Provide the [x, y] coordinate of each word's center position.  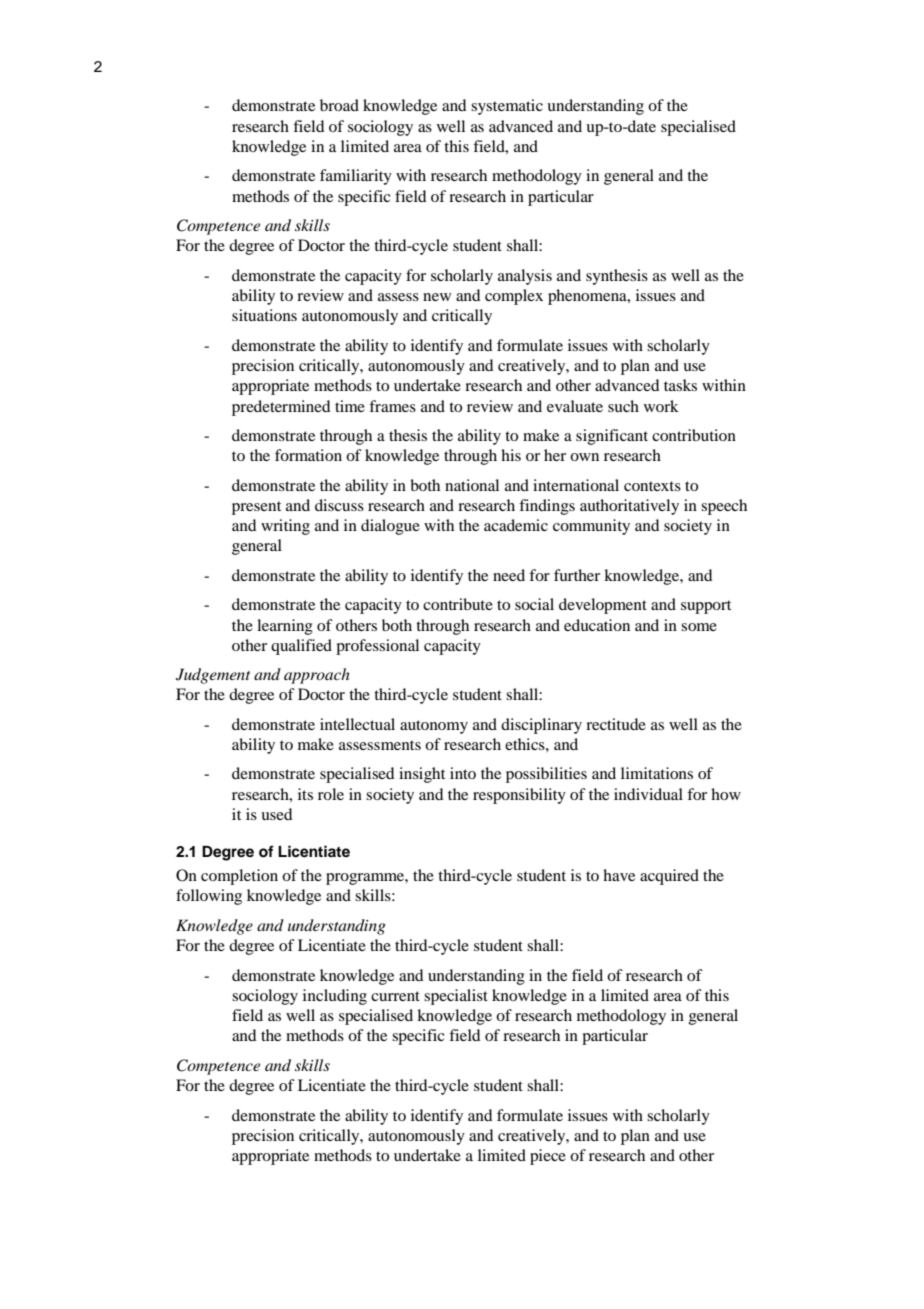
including [335, 997]
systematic [507, 107]
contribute [458, 604]
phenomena [588, 297]
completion [239, 877]
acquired [669, 877]
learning [285, 627]
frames [392, 406]
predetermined [281, 408]
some [699, 627]
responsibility [519, 796]
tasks [680, 385]
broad [339, 105]
